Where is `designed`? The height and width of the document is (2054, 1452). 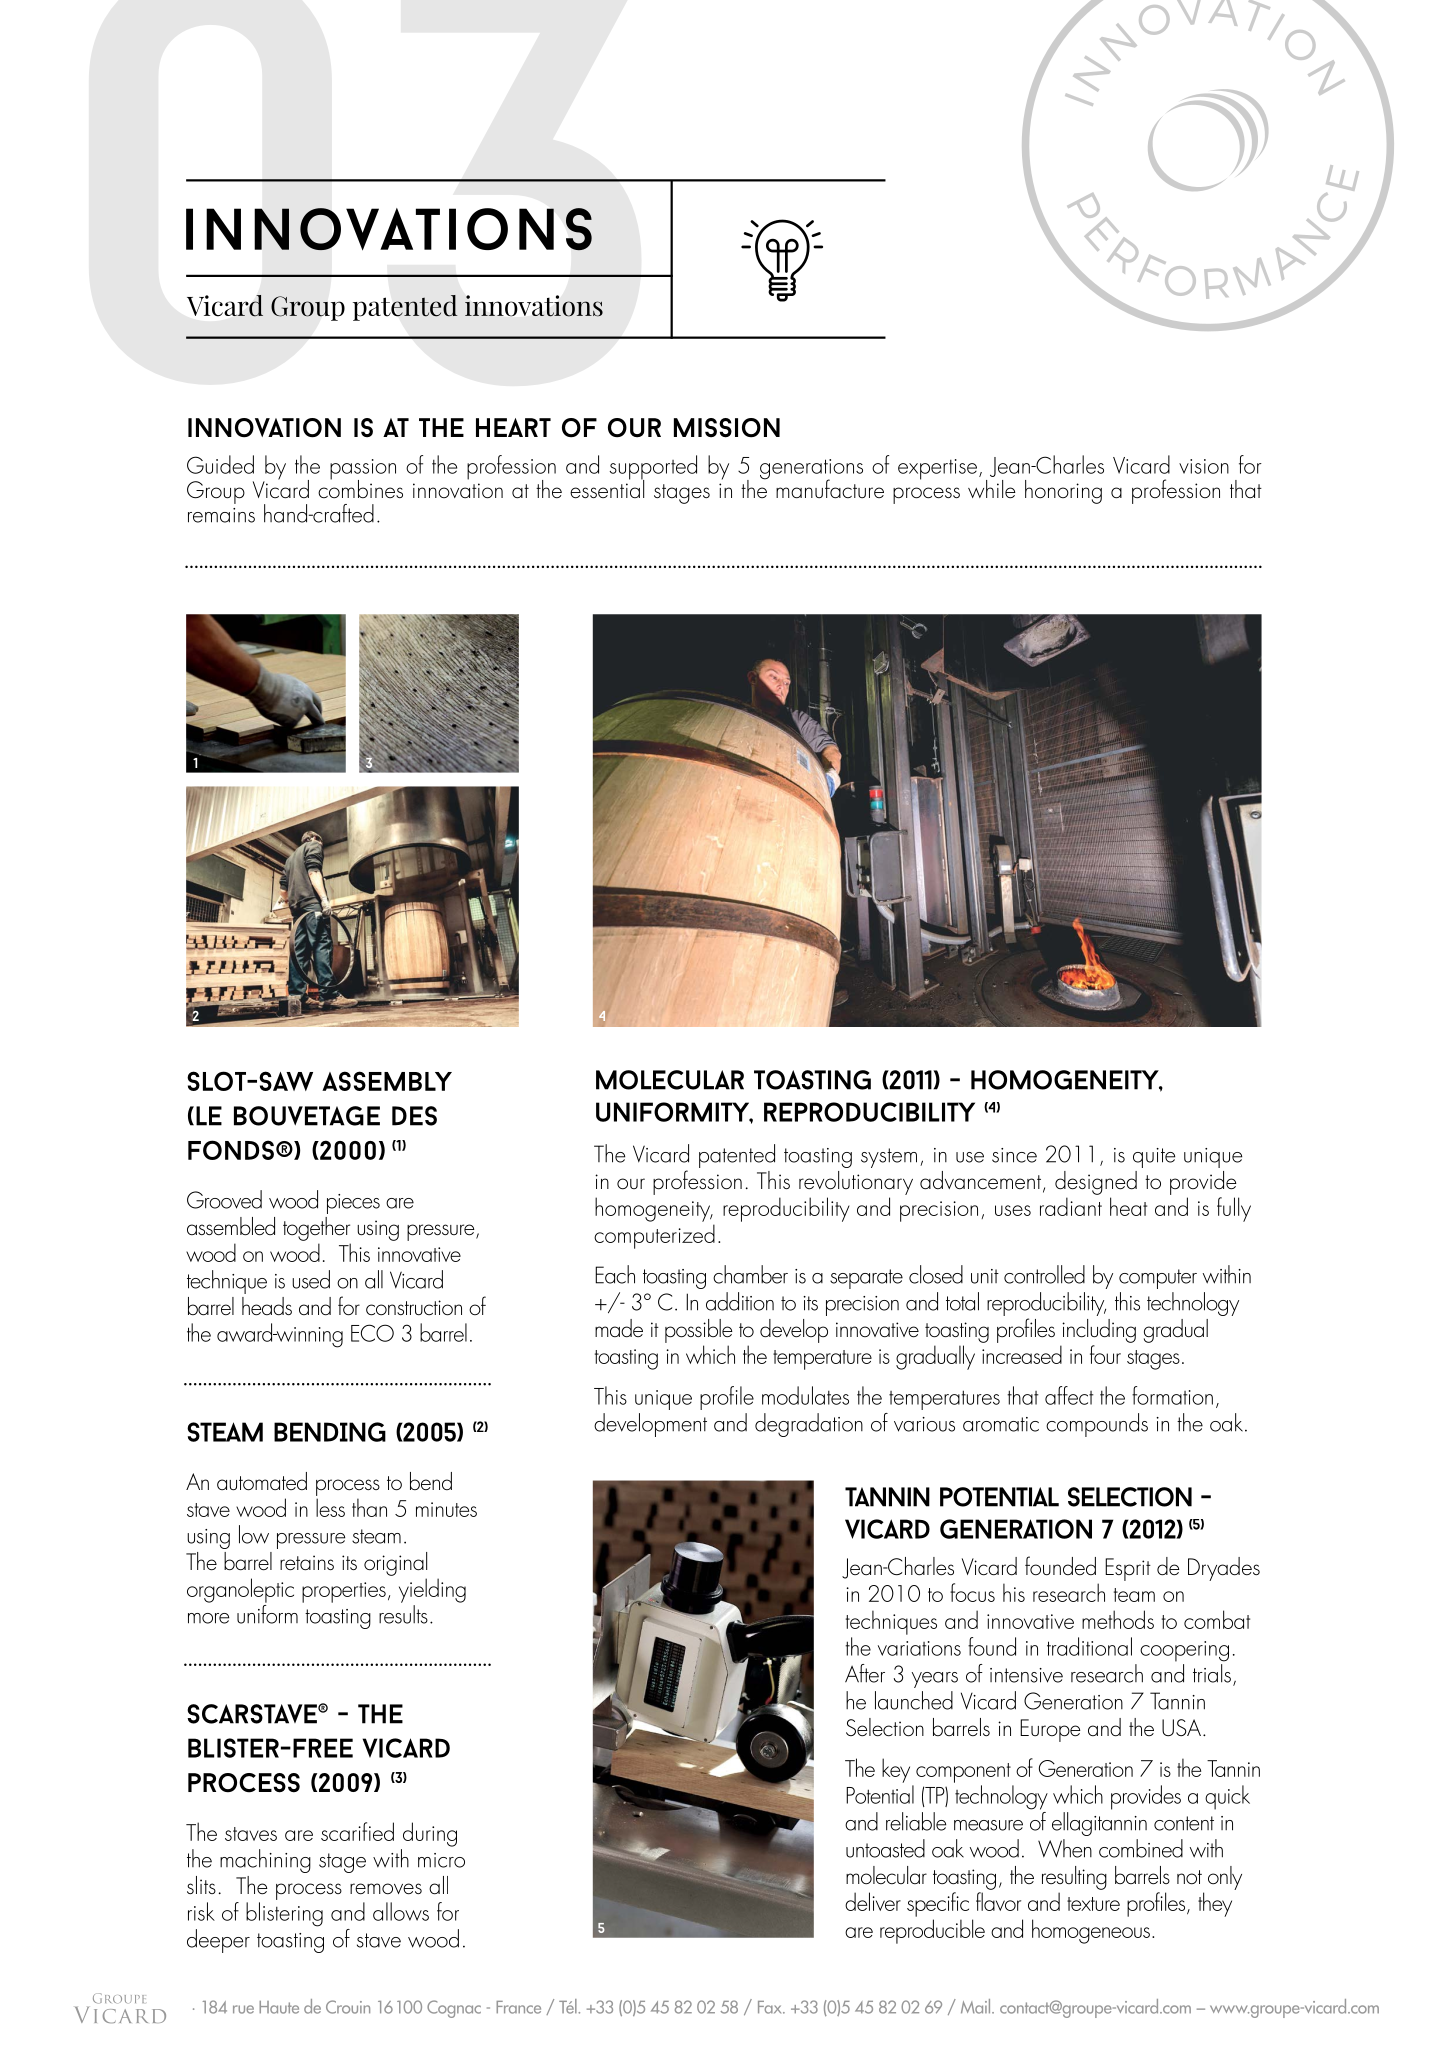 designed is located at coordinates (1096, 1183).
